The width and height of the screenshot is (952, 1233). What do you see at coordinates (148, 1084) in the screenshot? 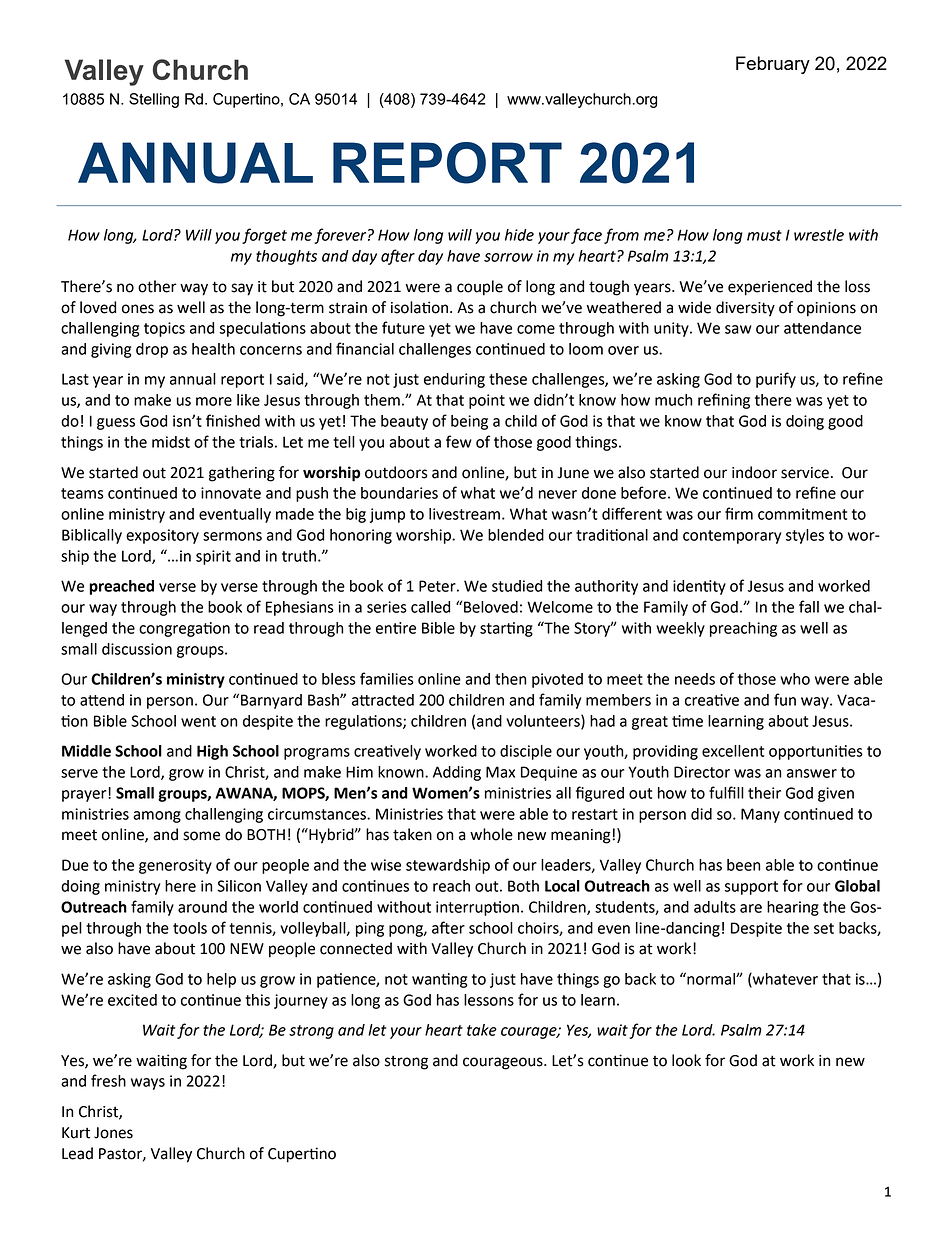
I see `ways` at bounding box center [148, 1084].
